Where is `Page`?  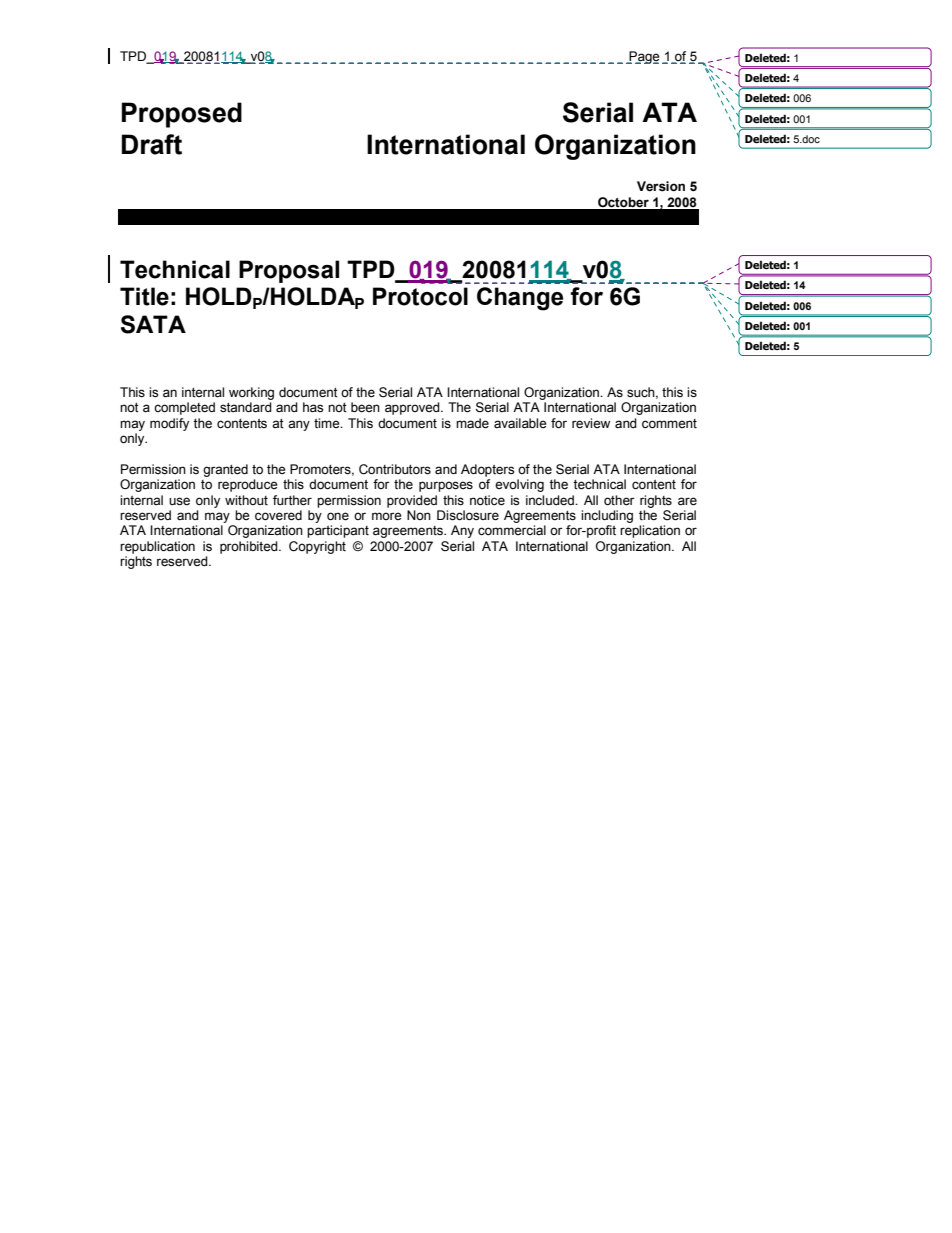
Page is located at coordinates (643, 57).
